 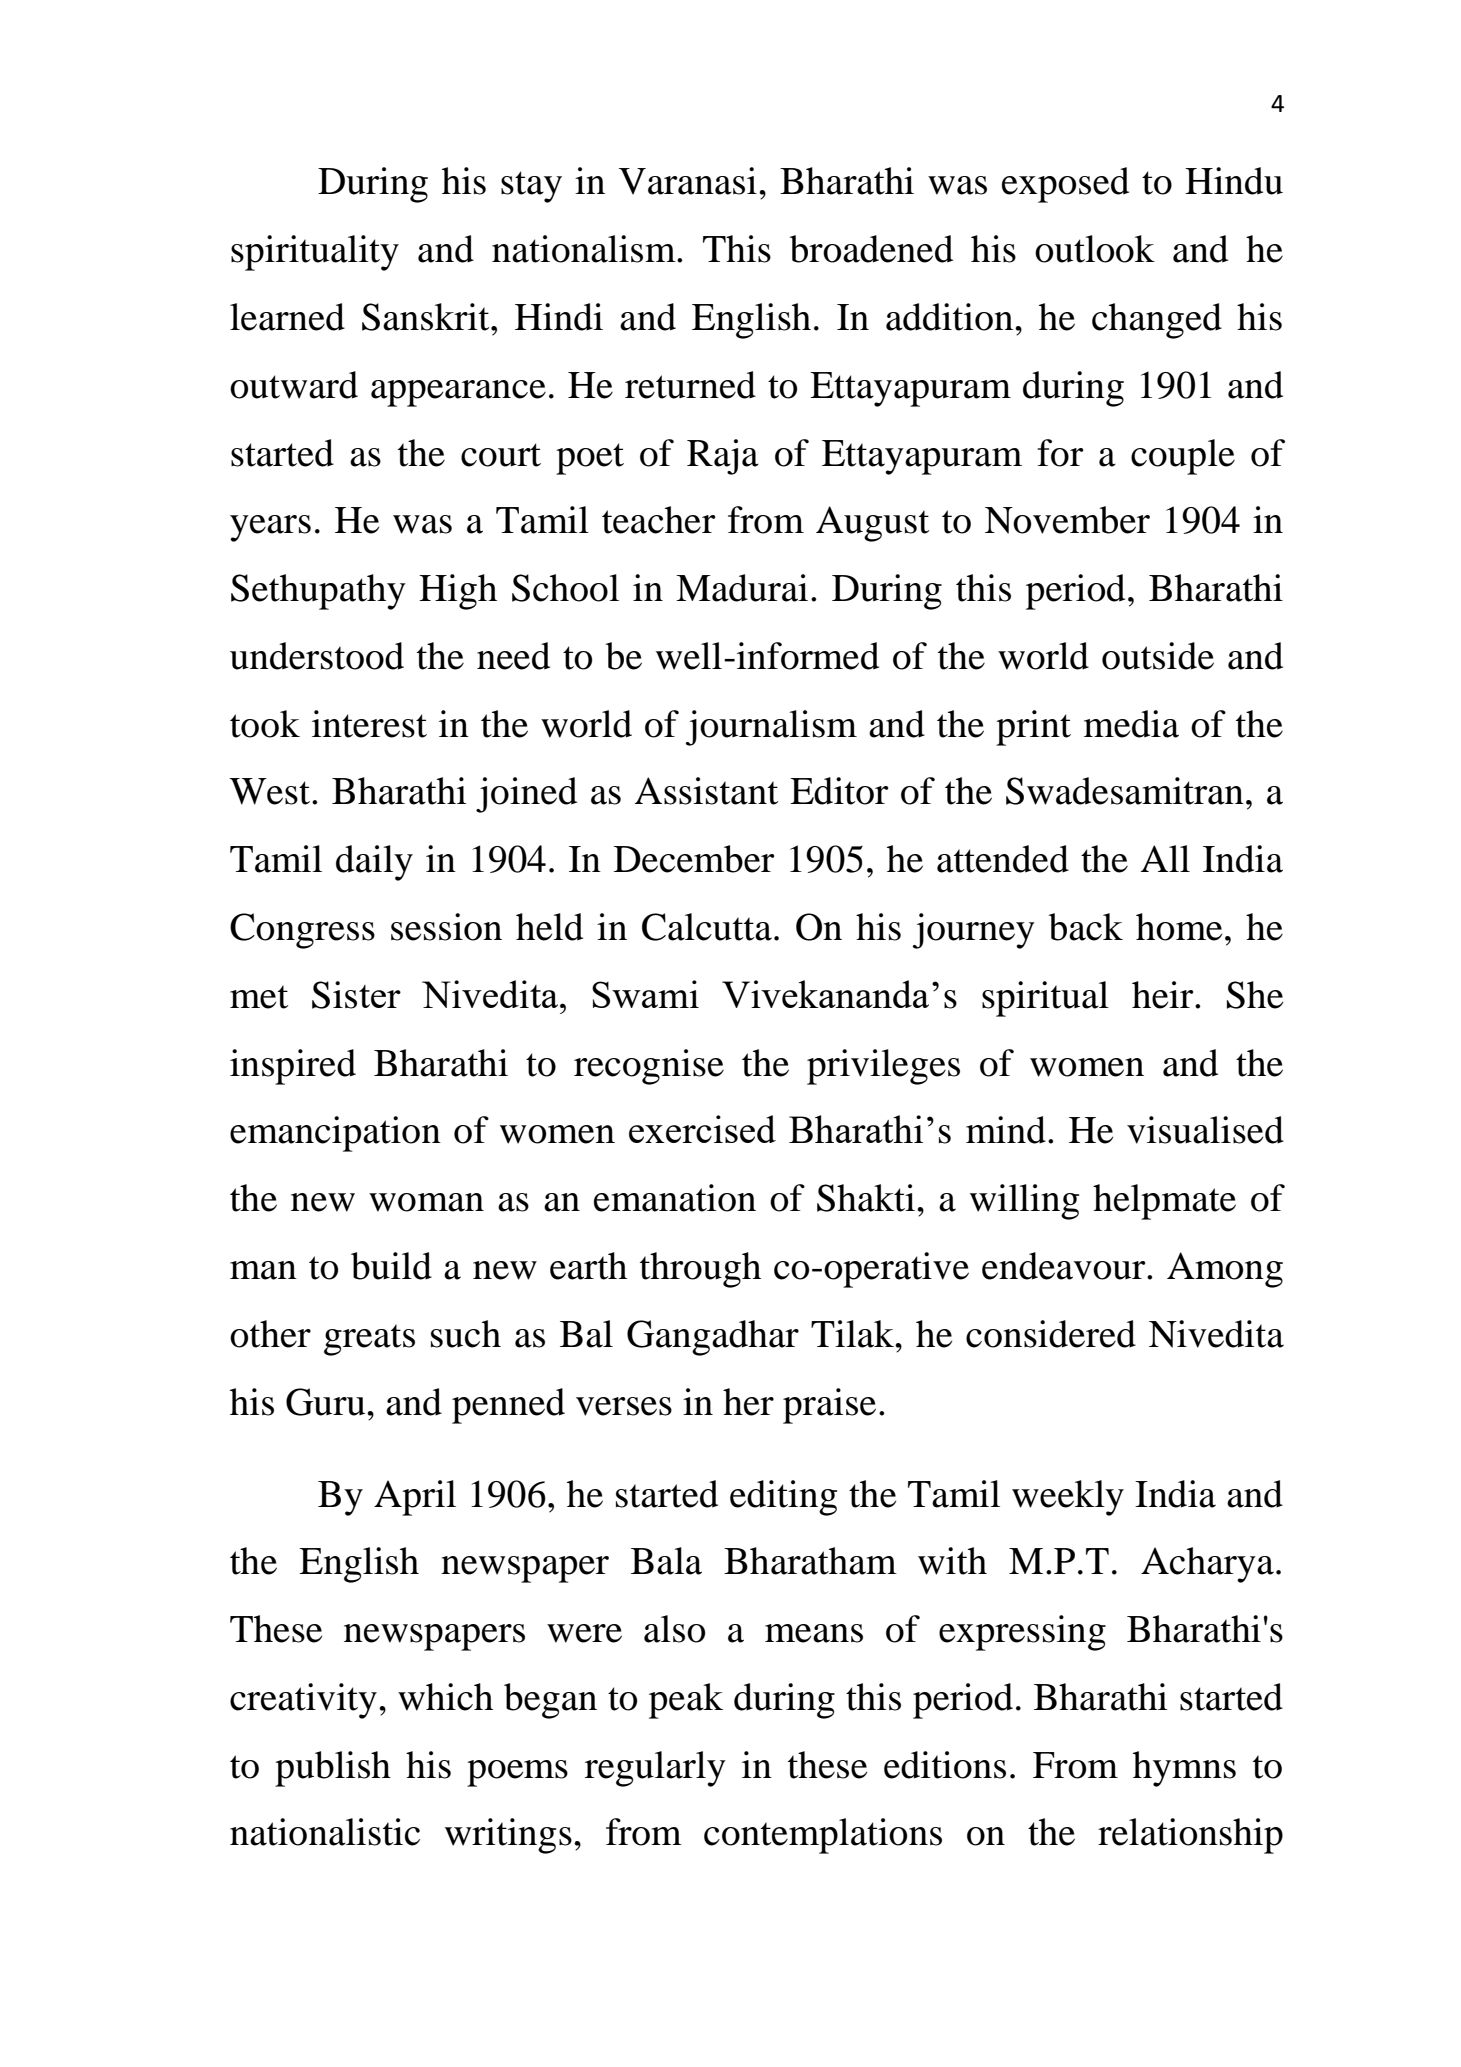 I want to click on Sanskrit, so click(x=427, y=317).
